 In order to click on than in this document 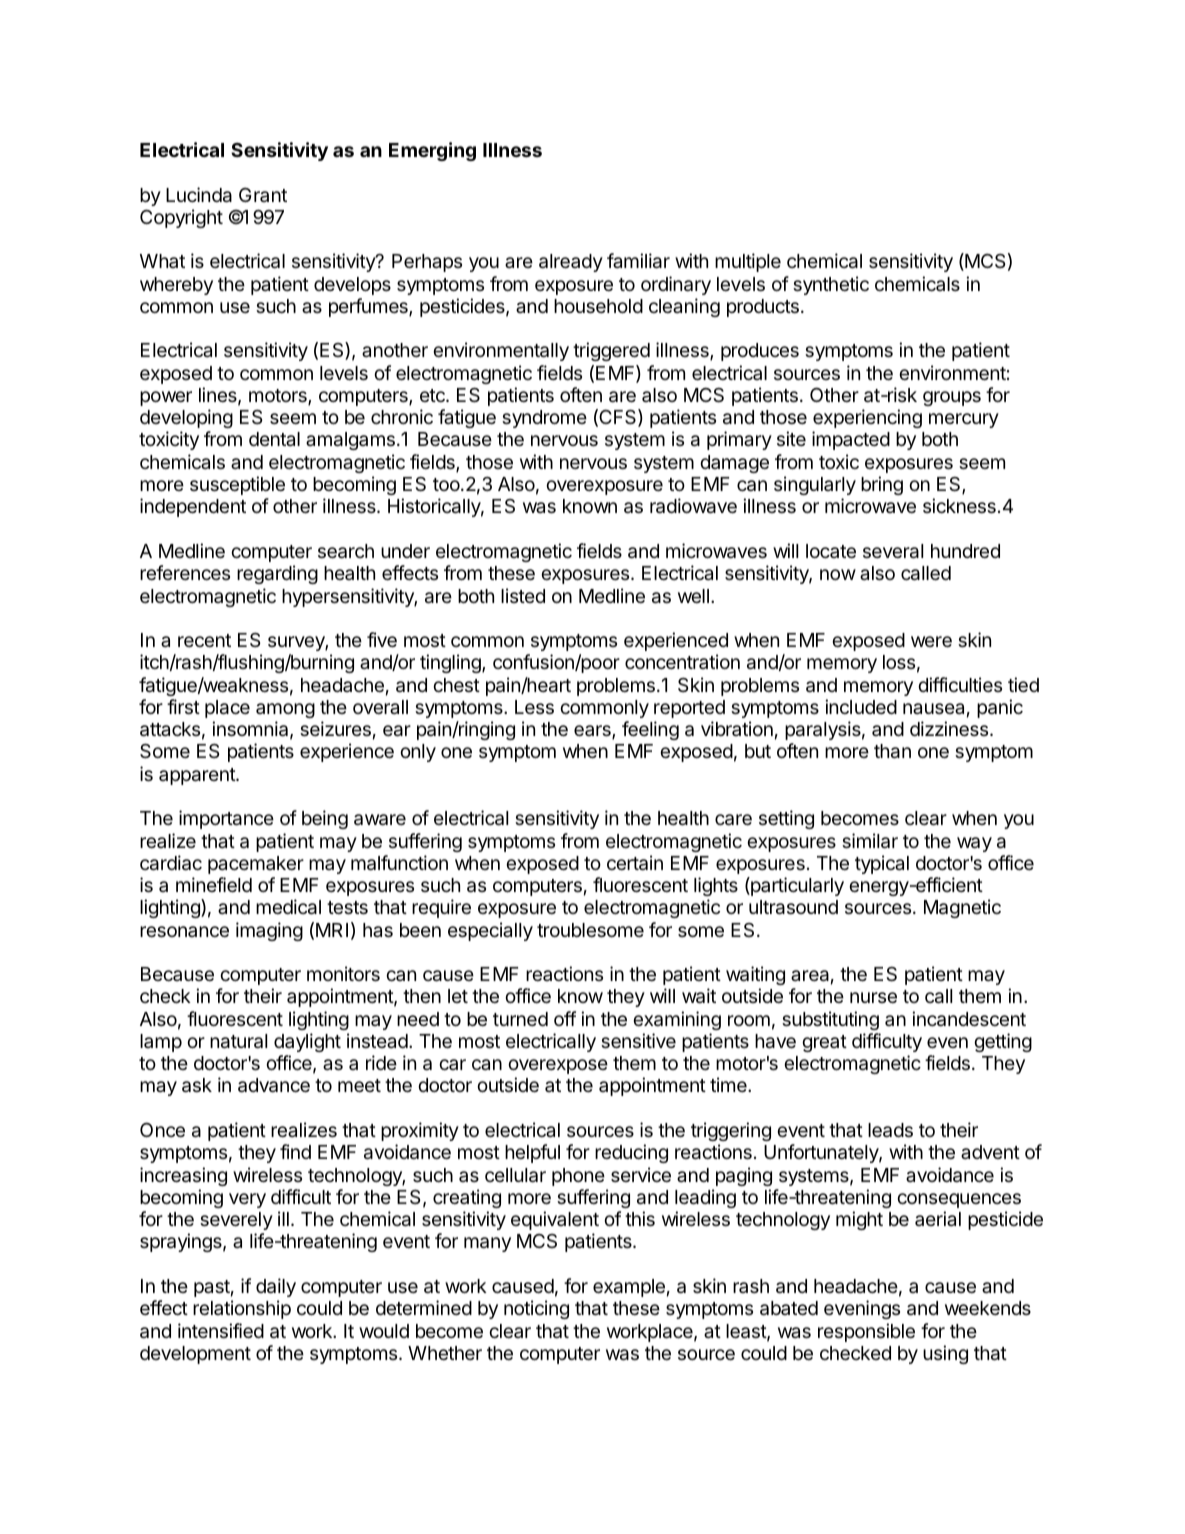, I will do `click(892, 751)`.
